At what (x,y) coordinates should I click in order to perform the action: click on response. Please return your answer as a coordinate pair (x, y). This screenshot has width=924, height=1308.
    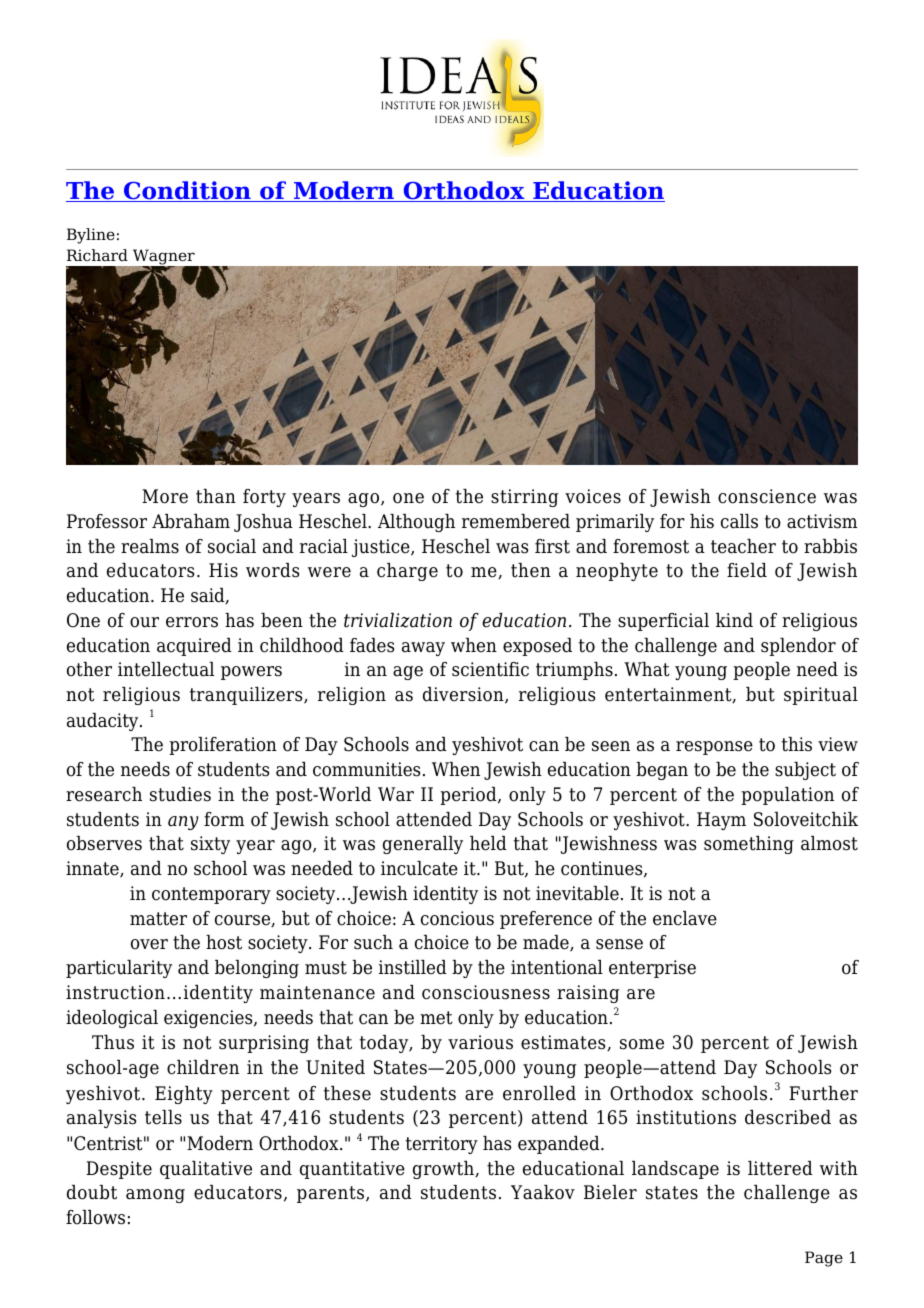
    Looking at the image, I should click on (714, 748).
